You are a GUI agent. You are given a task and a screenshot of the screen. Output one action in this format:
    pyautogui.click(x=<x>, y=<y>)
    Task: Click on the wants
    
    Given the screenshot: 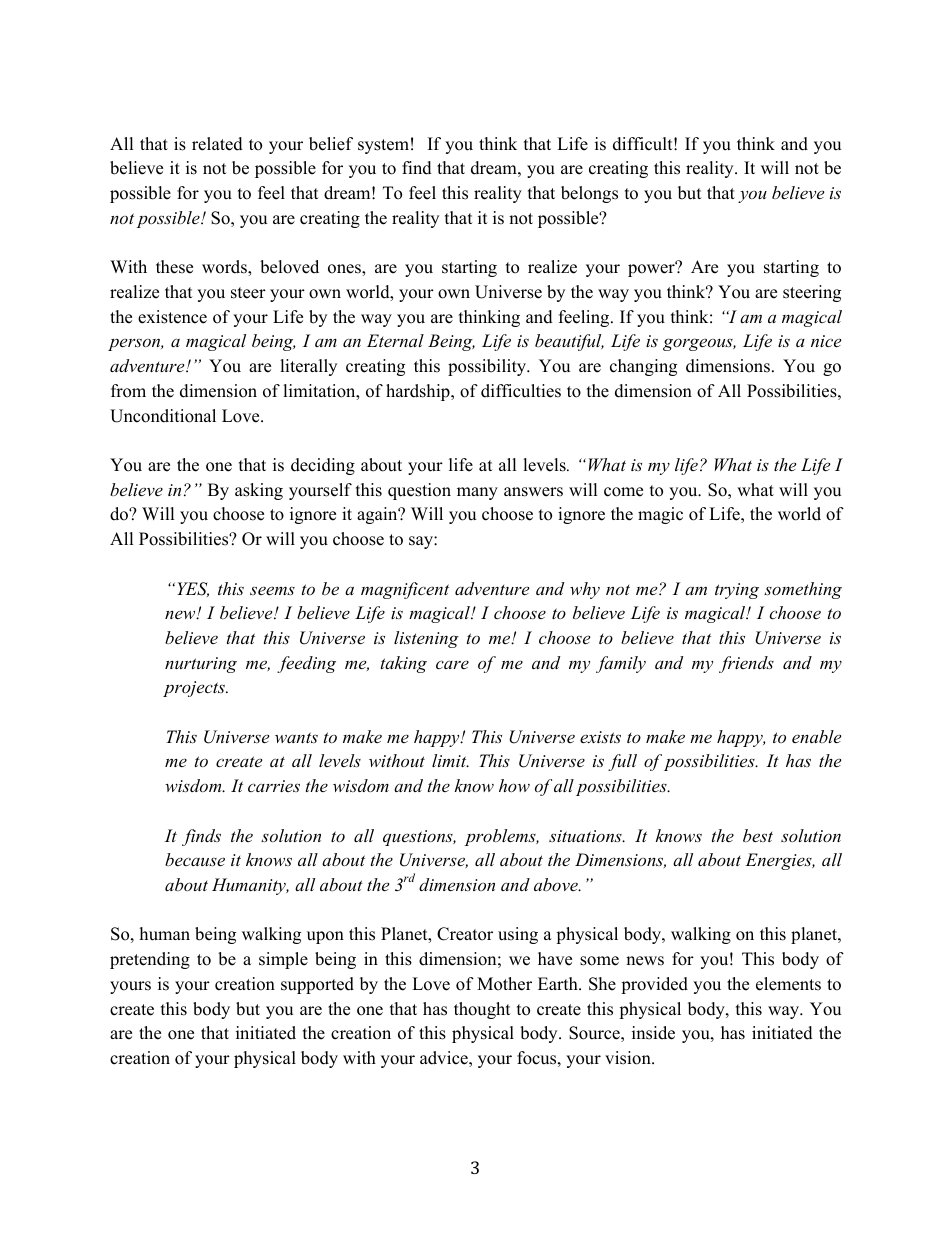 What is the action you would take?
    pyautogui.click(x=296, y=737)
